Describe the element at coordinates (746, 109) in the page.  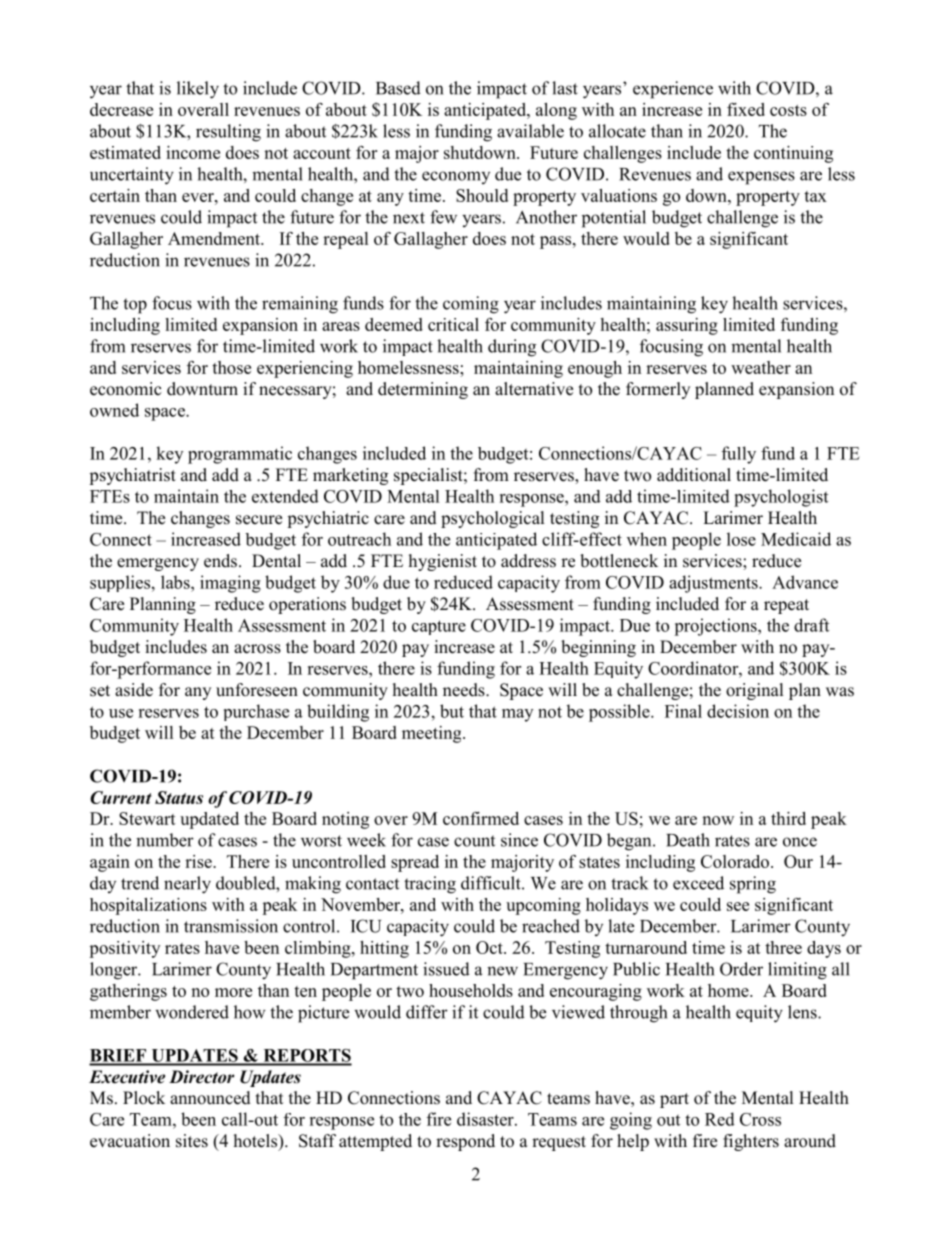
I see `fixed` at that location.
